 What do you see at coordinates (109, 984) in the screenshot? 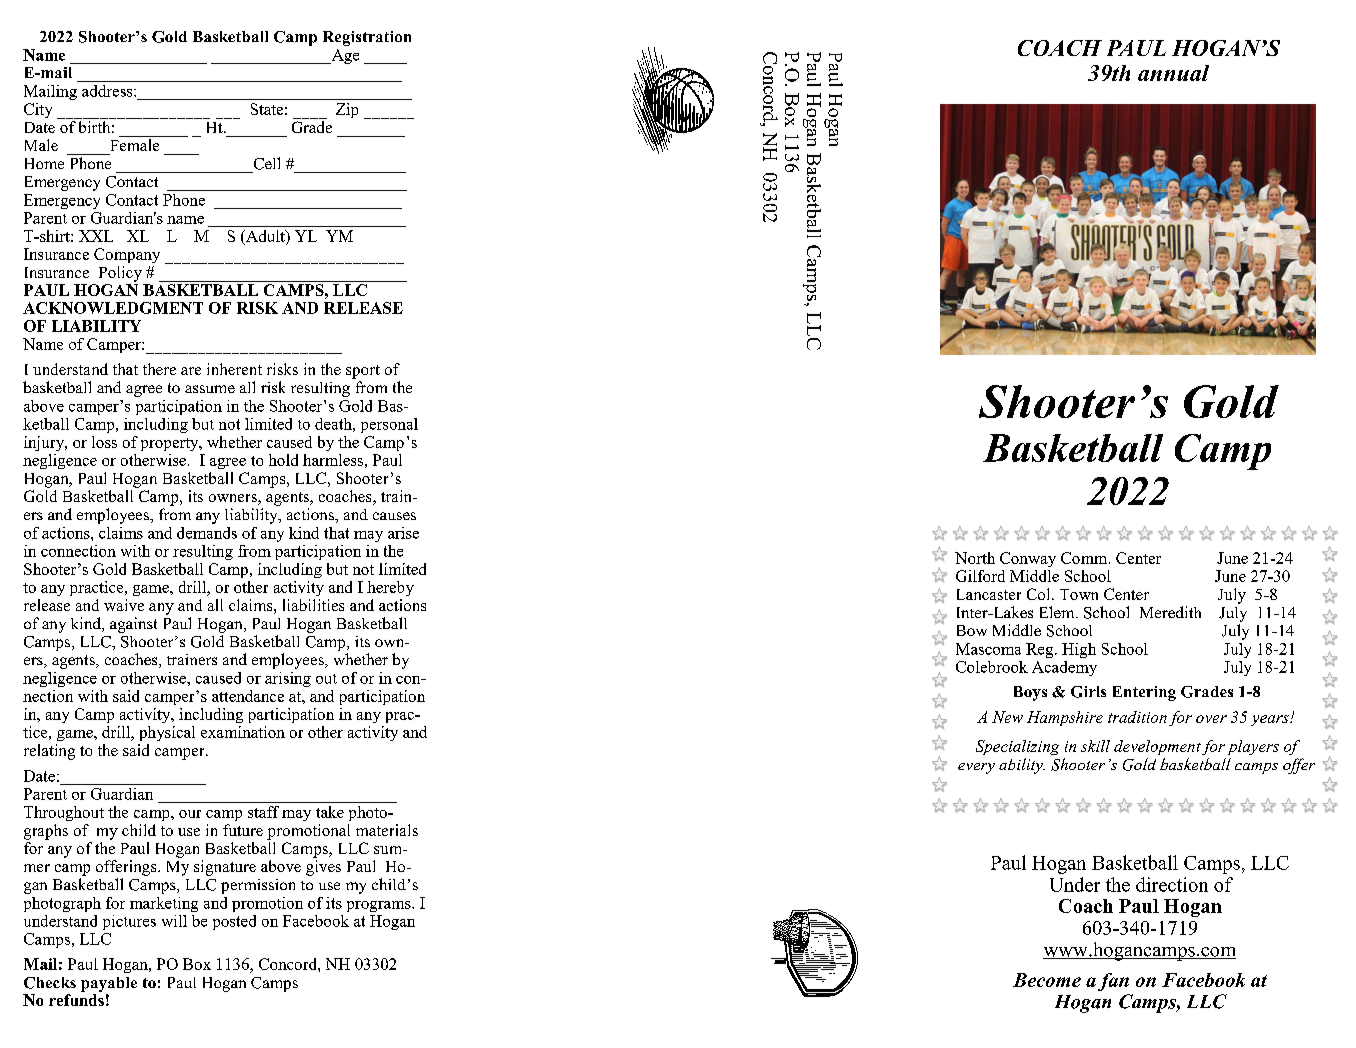
I see `payable` at bounding box center [109, 984].
